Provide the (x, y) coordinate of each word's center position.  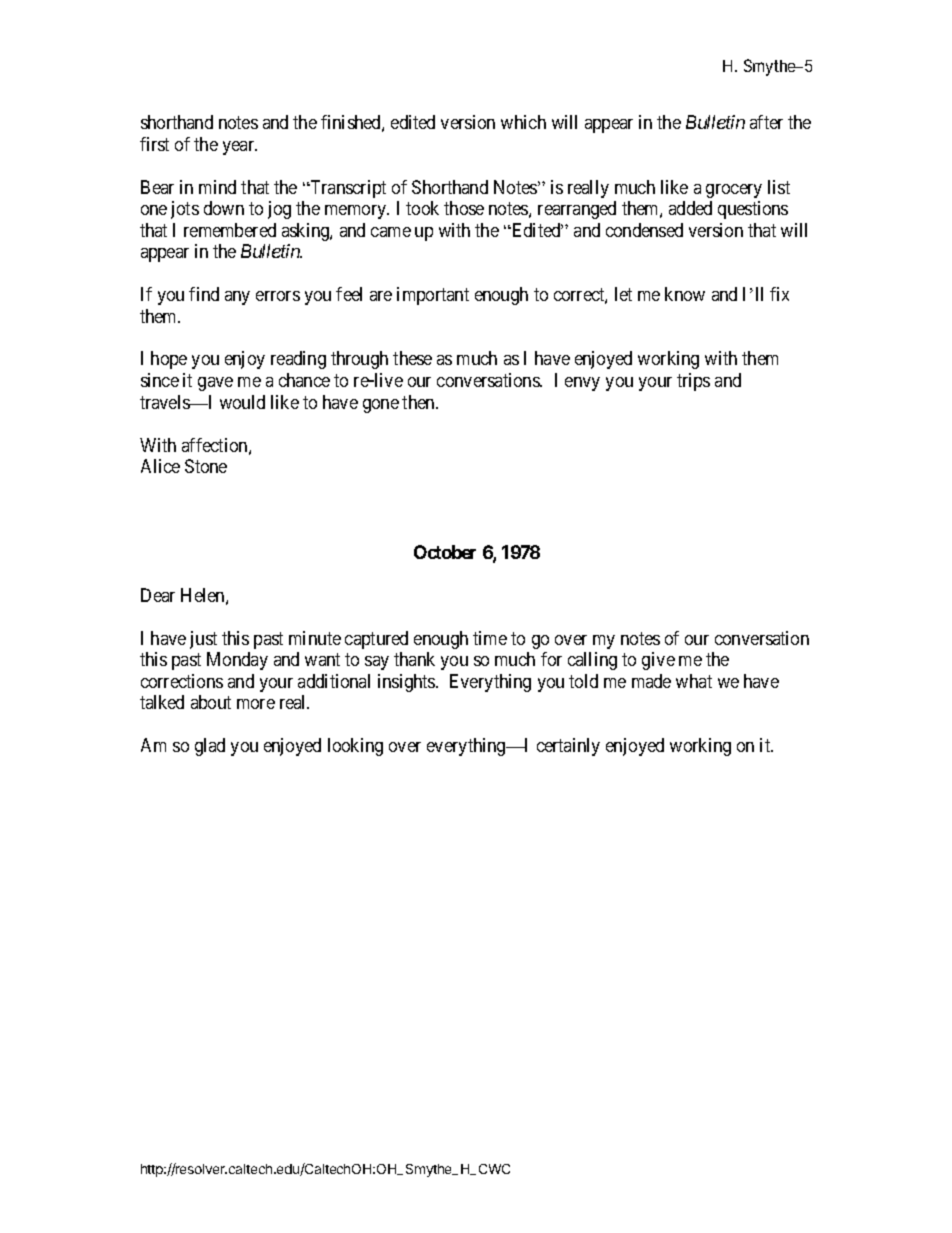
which (523, 122)
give (658, 661)
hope (169, 360)
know (685, 294)
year (240, 148)
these (412, 358)
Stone (206, 466)
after (766, 122)
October (445, 552)
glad (210, 747)
